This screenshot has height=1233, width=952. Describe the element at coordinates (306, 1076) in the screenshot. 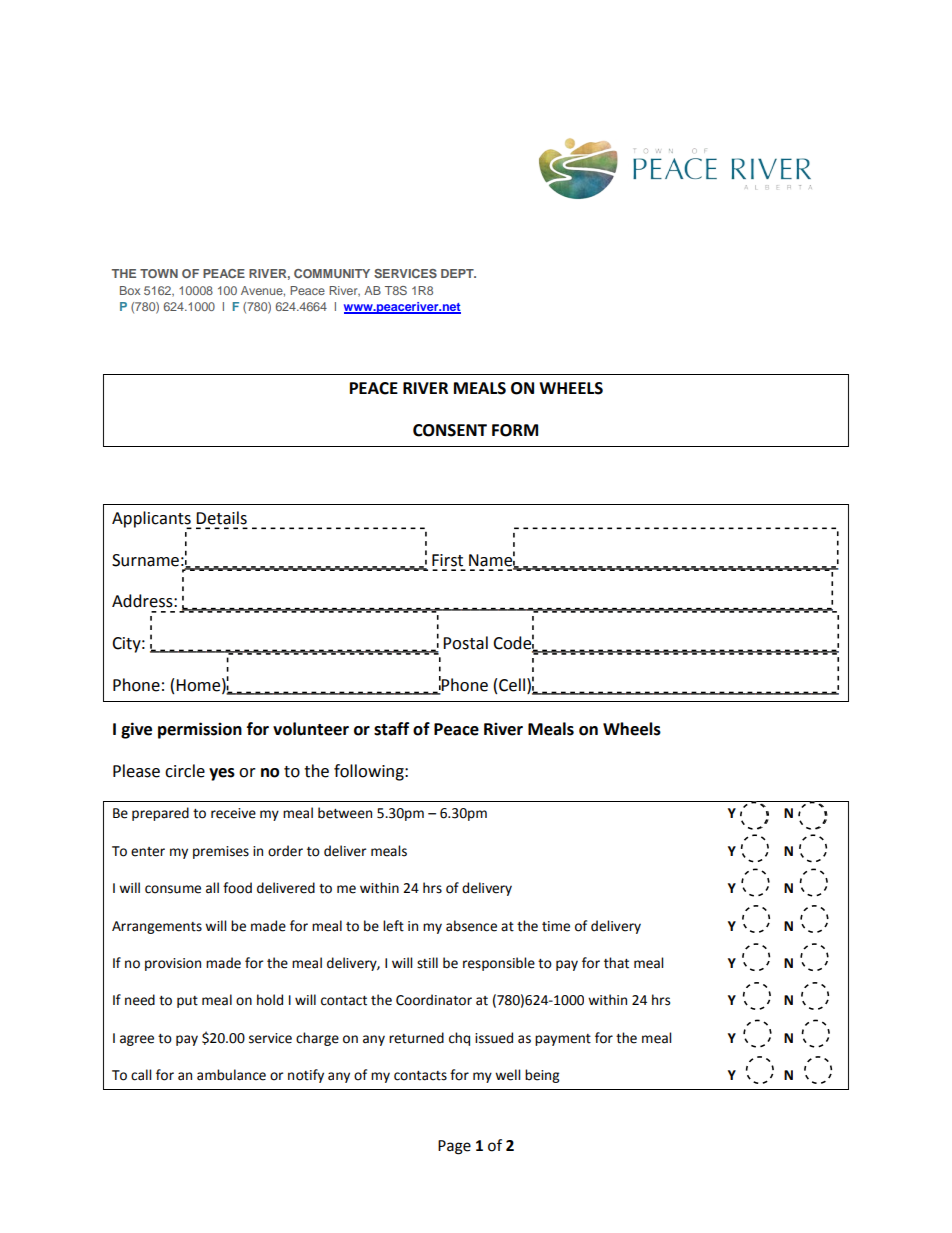

I see `notify` at that location.
